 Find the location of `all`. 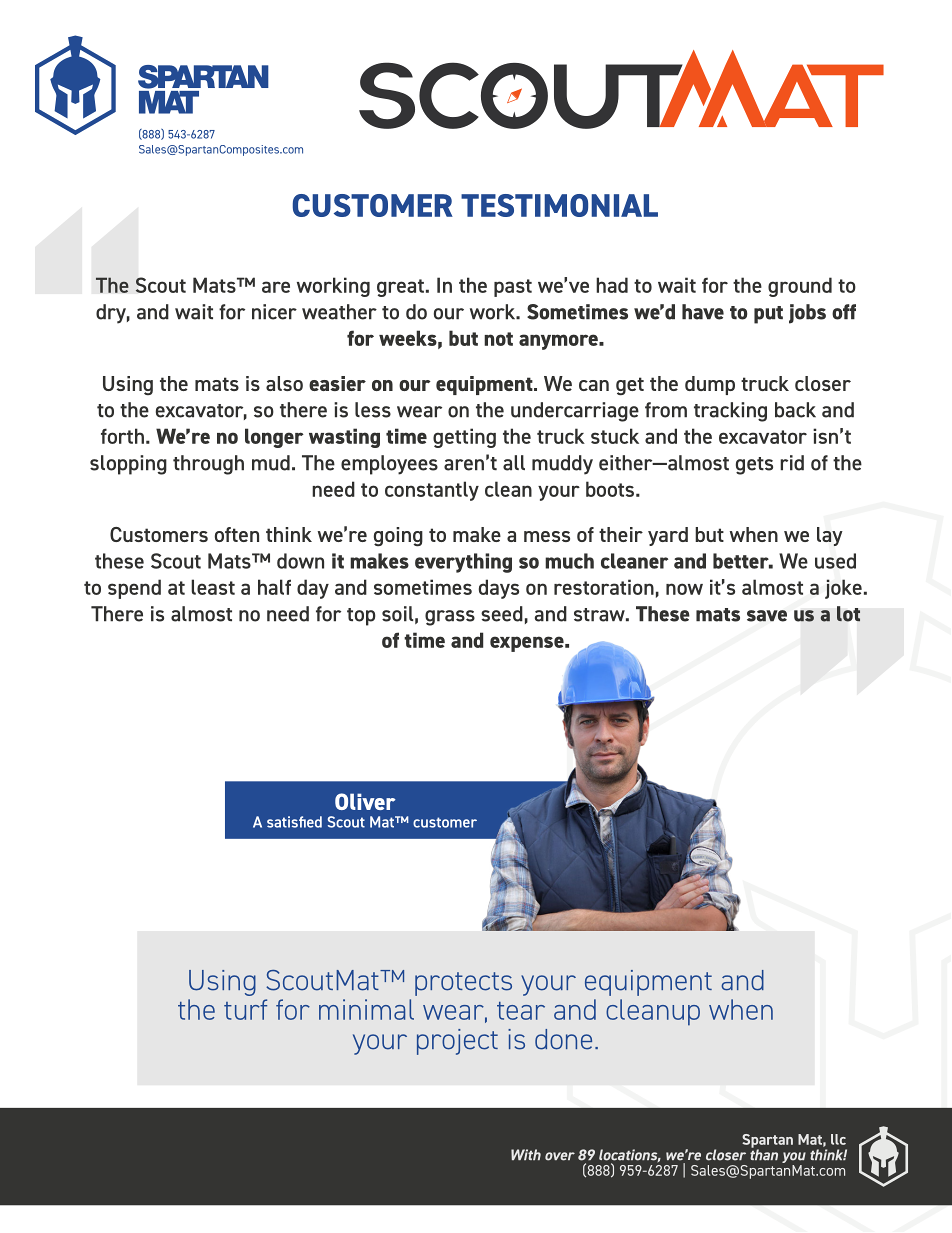

all is located at coordinates (514, 463).
